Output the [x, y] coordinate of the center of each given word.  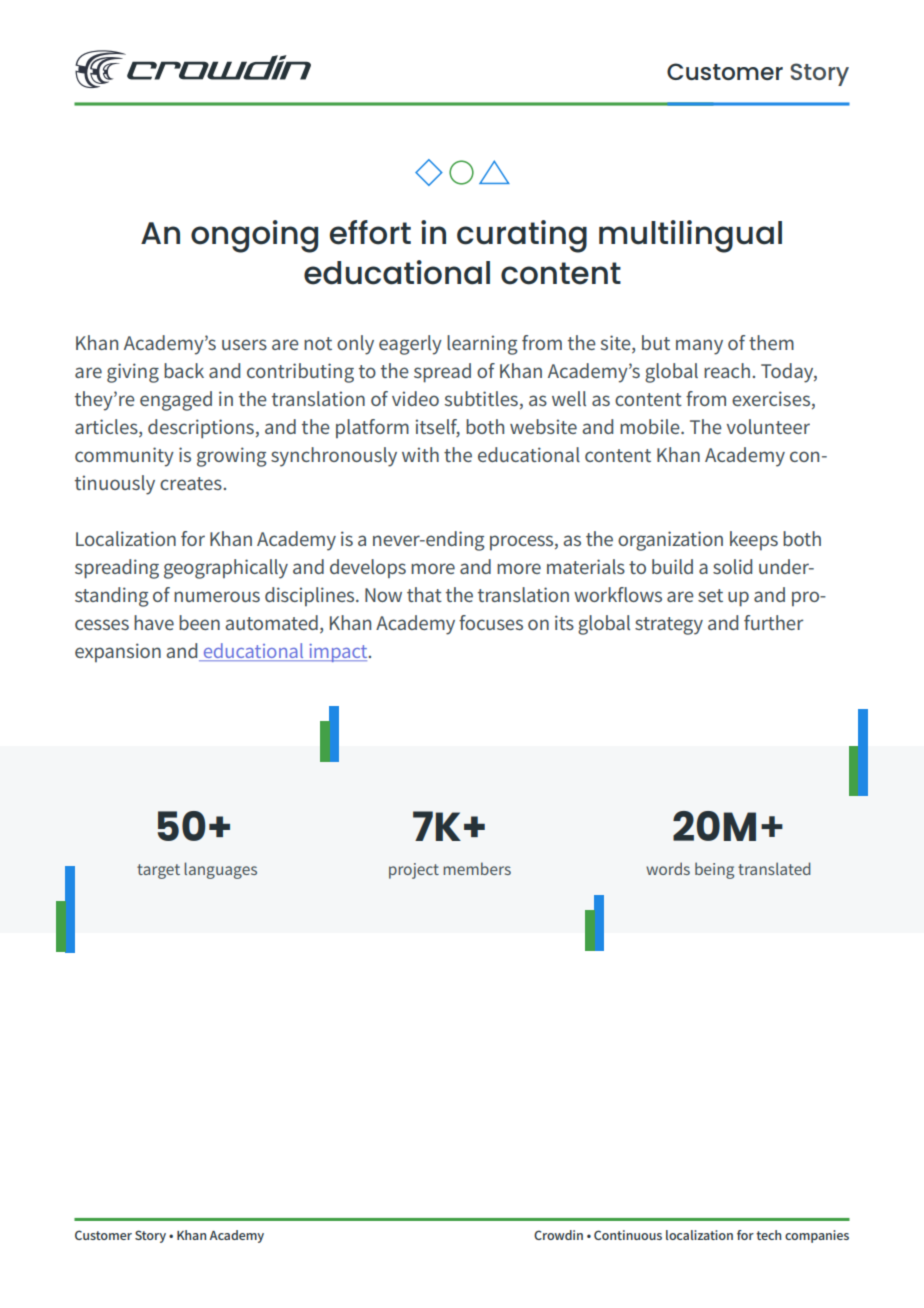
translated [774, 868]
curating [522, 236]
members [477, 868]
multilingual [690, 236]
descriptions [201, 429]
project [414, 871]
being [714, 870]
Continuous [628, 1235]
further [773, 622]
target [158, 871]
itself [437, 428]
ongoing [254, 236]
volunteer [768, 426]
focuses [491, 622]
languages [220, 870]
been [199, 622]
